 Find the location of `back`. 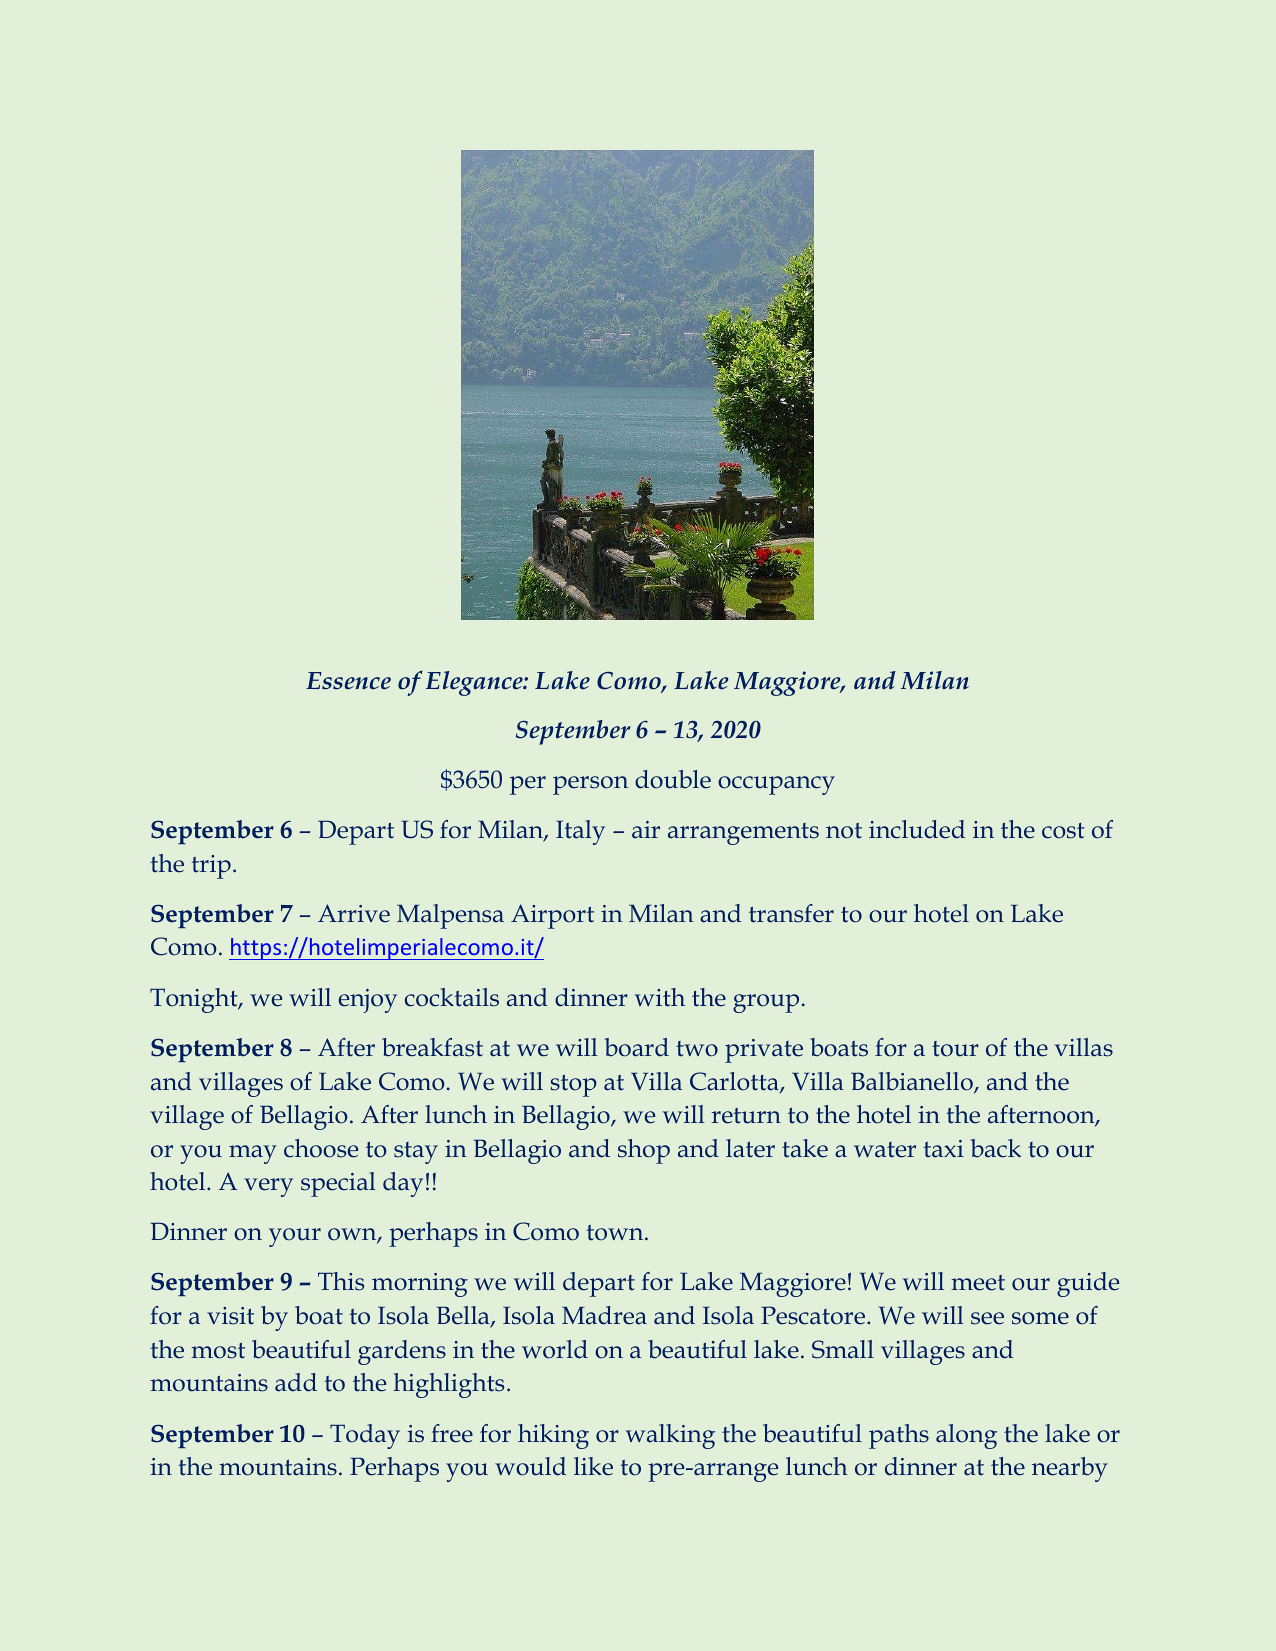

back is located at coordinates (996, 1148).
